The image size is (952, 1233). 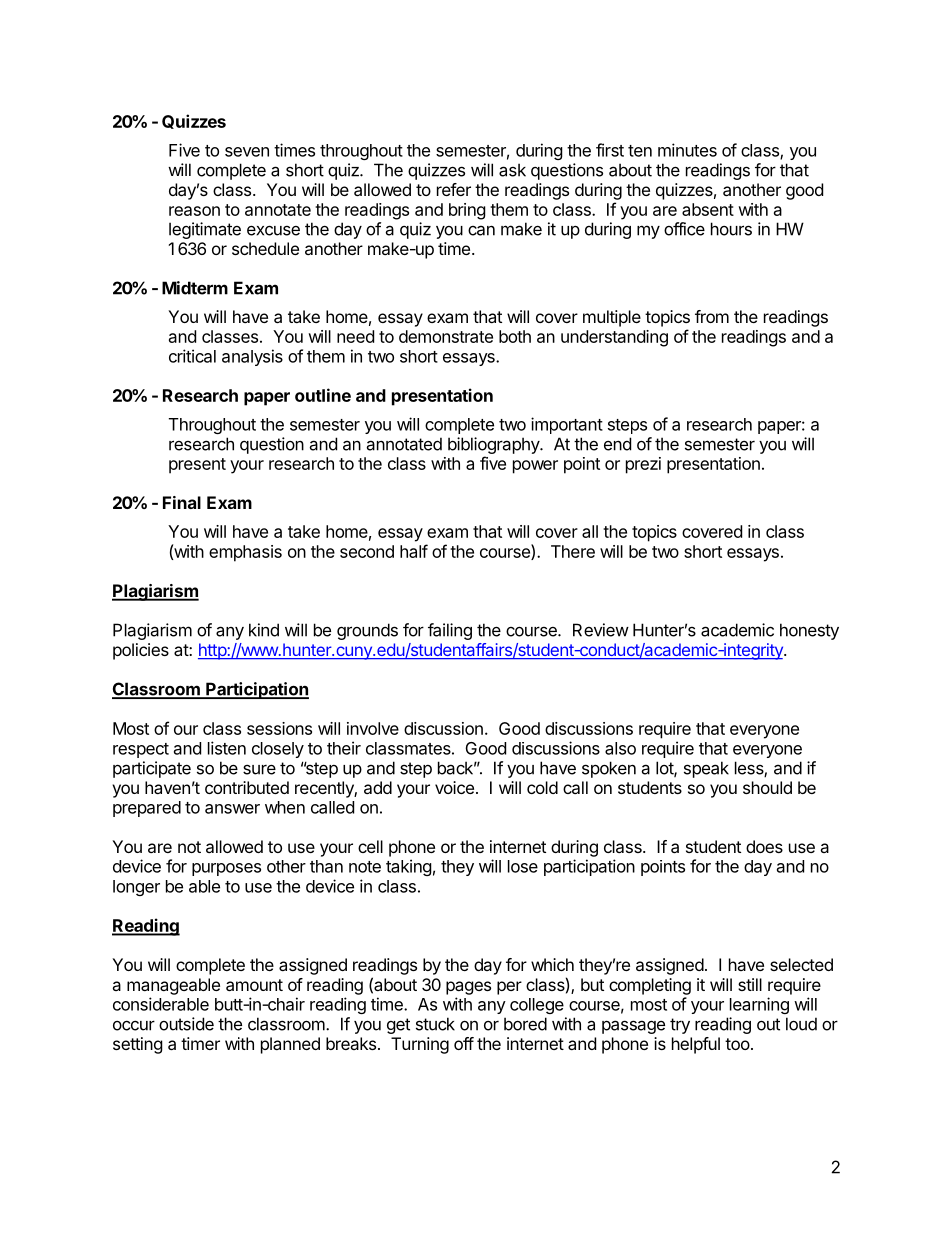 What do you see at coordinates (454, 189) in the page?
I see `refer` at bounding box center [454, 189].
